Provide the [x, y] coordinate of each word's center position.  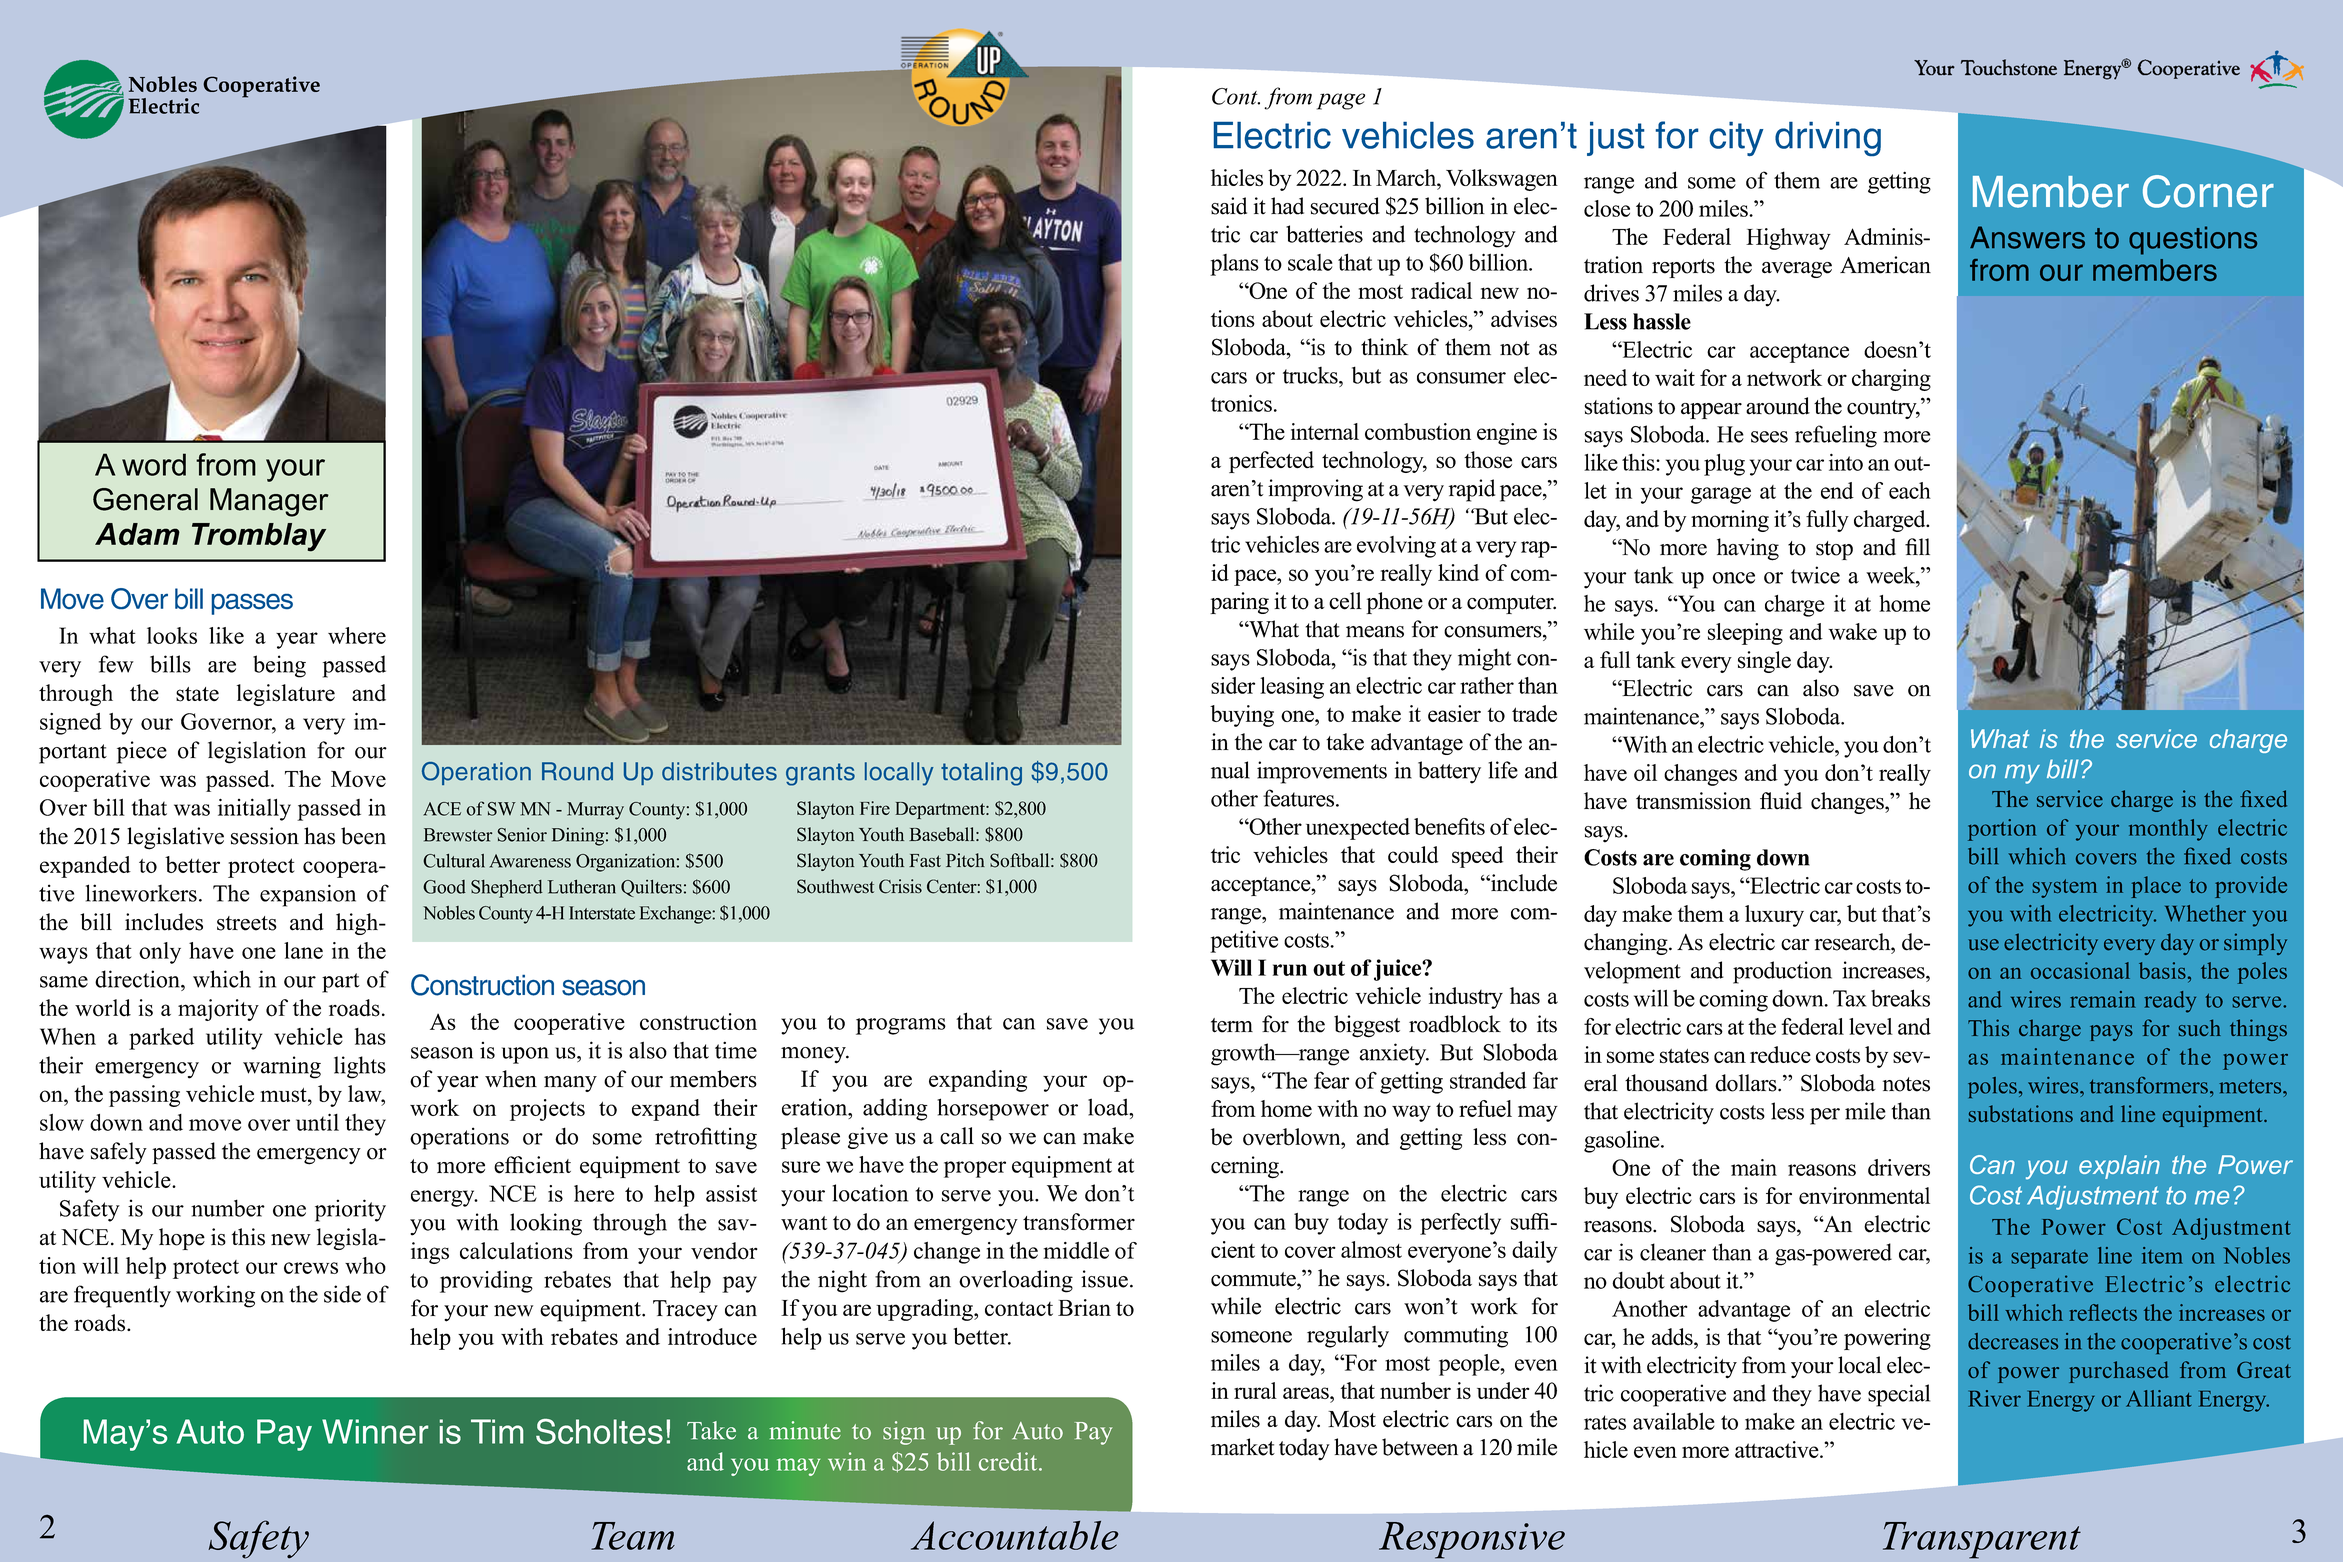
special [1899, 1395]
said [1229, 206]
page [1341, 101]
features [1300, 798]
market [1243, 1447]
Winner [375, 1431]
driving [1828, 139]
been [363, 836]
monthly [2168, 830]
